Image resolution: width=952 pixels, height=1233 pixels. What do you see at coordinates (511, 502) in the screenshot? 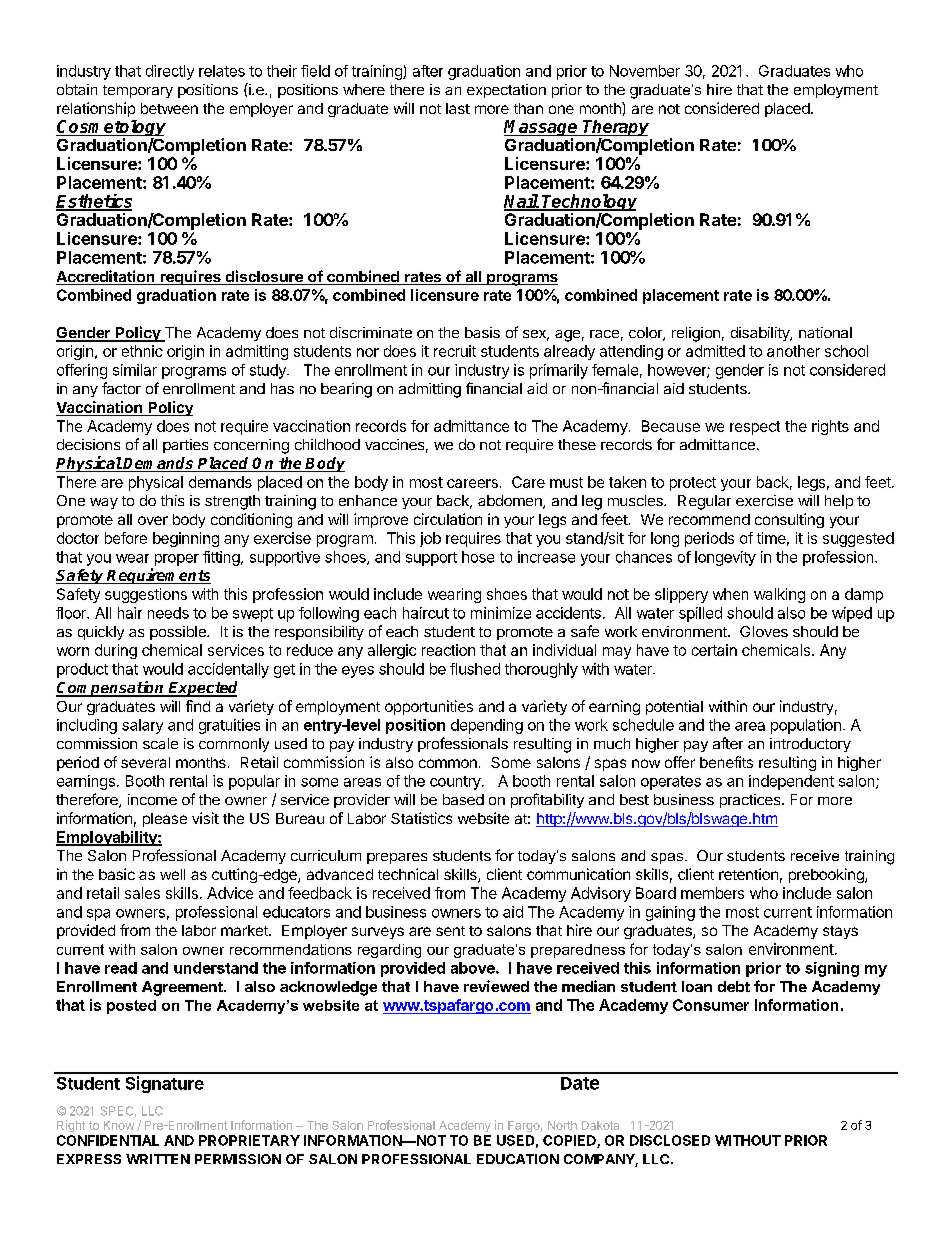
I see `abdomen` at bounding box center [511, 502].
